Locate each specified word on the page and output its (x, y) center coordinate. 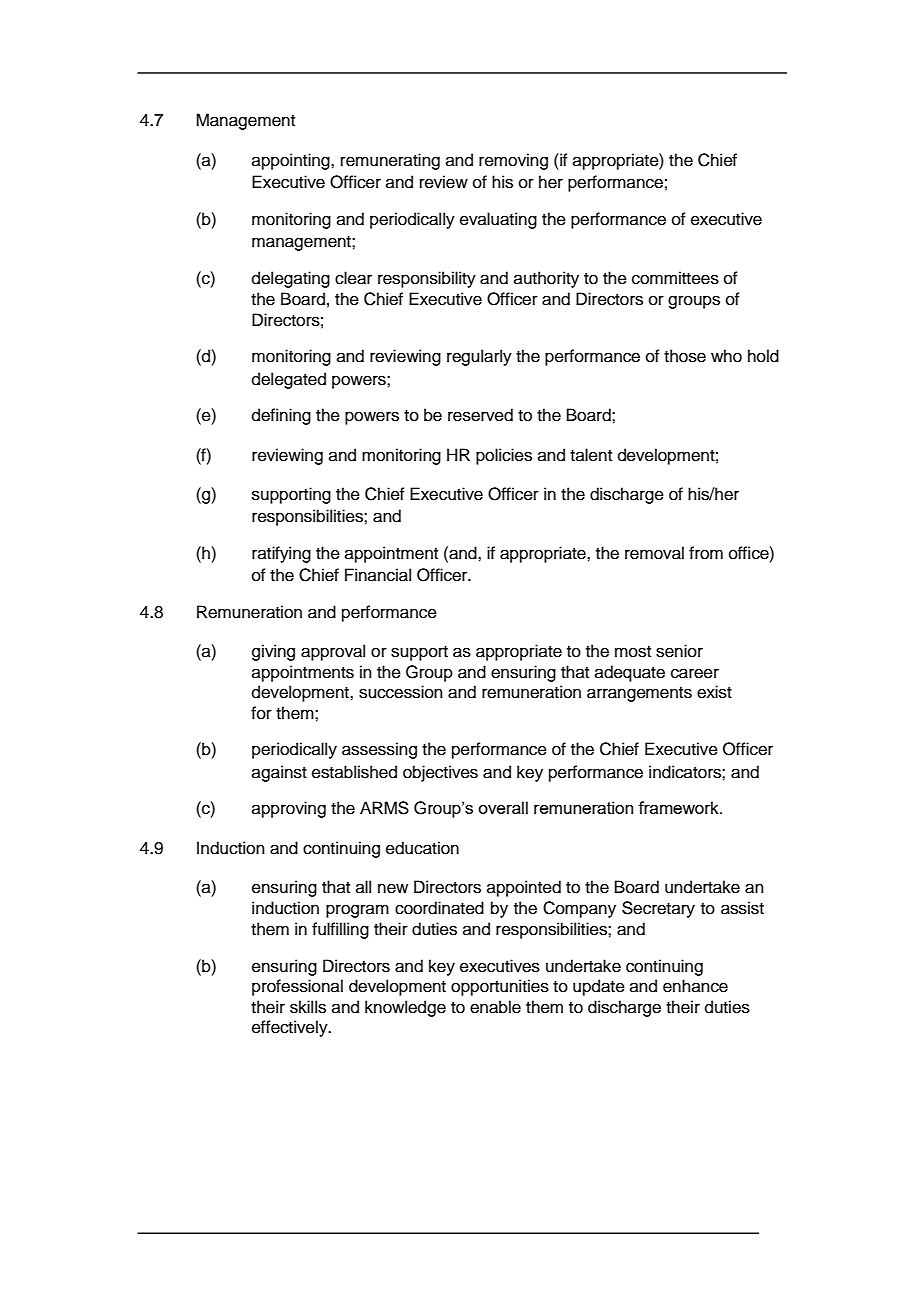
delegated (289, 380)
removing (513, 161)
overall (503, 807)
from (706, 553)
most (633, 652)
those (685, 356)
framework (679, 807)
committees (675, 278)
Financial (378, 575)
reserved (480, 415)
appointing (292, 161)
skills (308, 1007)
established (354, 772)
